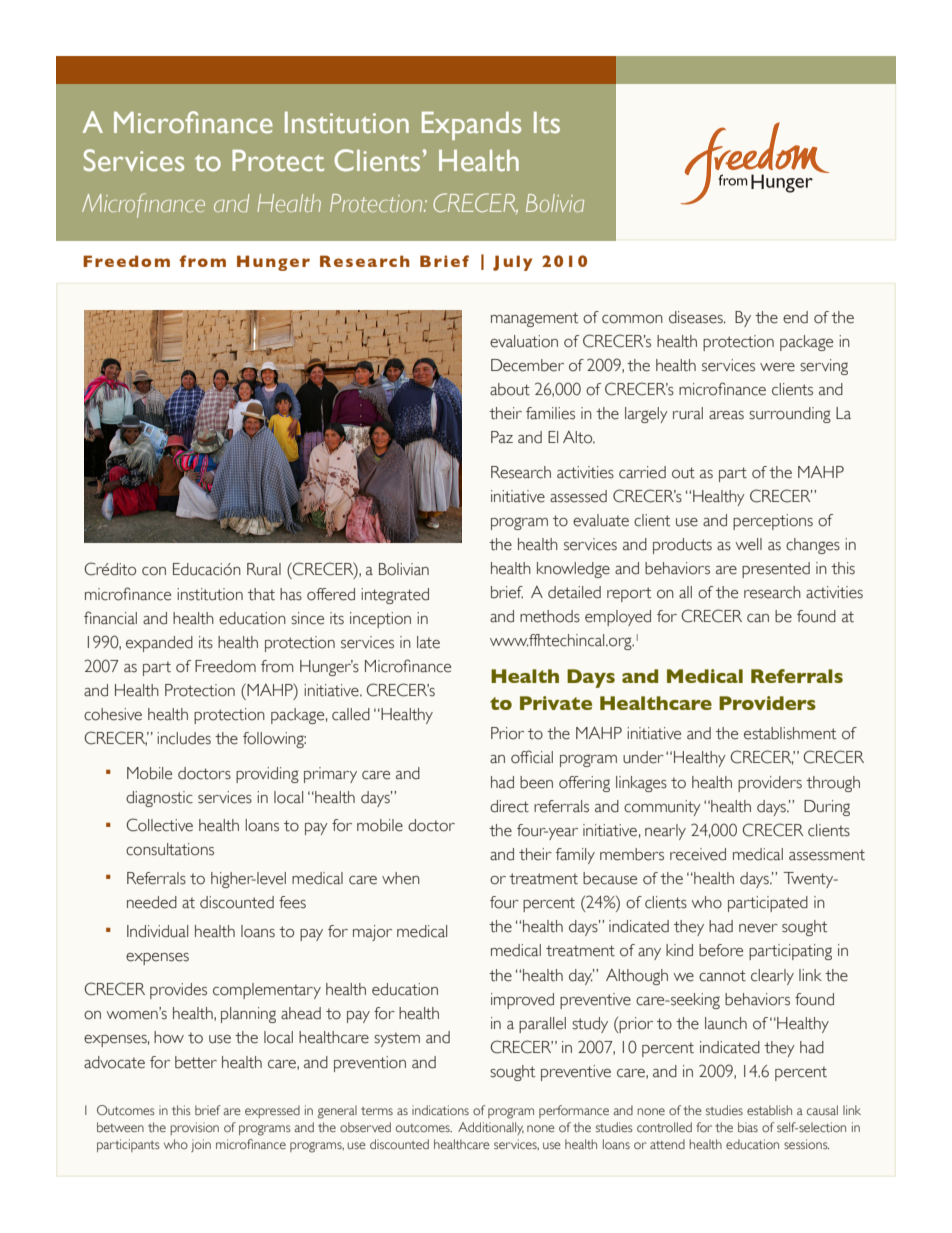 This document has width=952, height=1233. Describe the element at coordinates (428, 642) in the document. I see `late` at that location.
